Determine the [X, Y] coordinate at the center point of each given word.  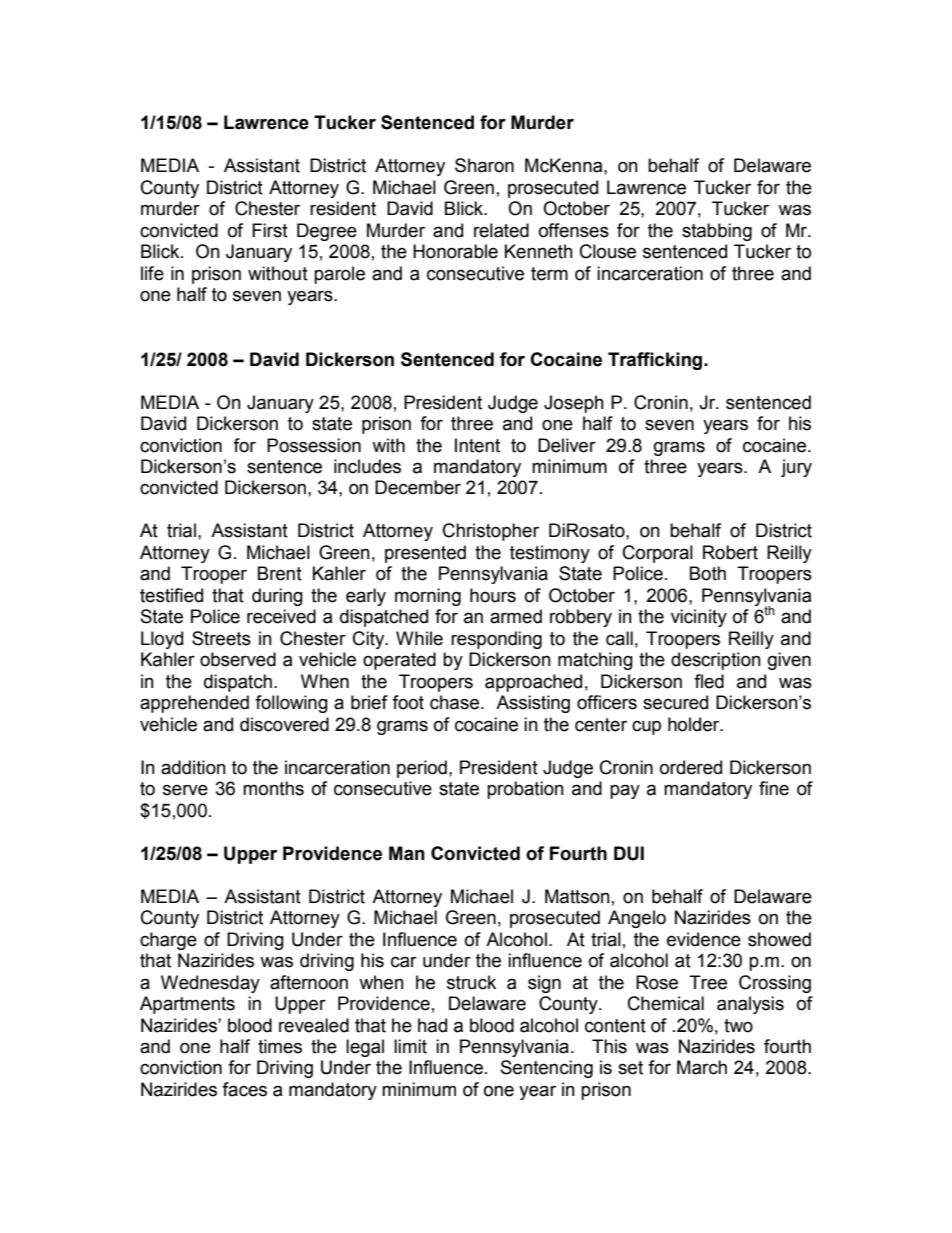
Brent [280, 573]
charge [168, 941]
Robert [730, 552]
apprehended [194, 704]
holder [695, 724]
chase [456, 702]
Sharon [484, 165]
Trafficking [656, 361]
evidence [704, 939]
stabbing [717, 232]
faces [244, 1089]
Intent [477, 445]
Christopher [491, 532]
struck [471, 982]
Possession [314, 445]
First [270, 230]
